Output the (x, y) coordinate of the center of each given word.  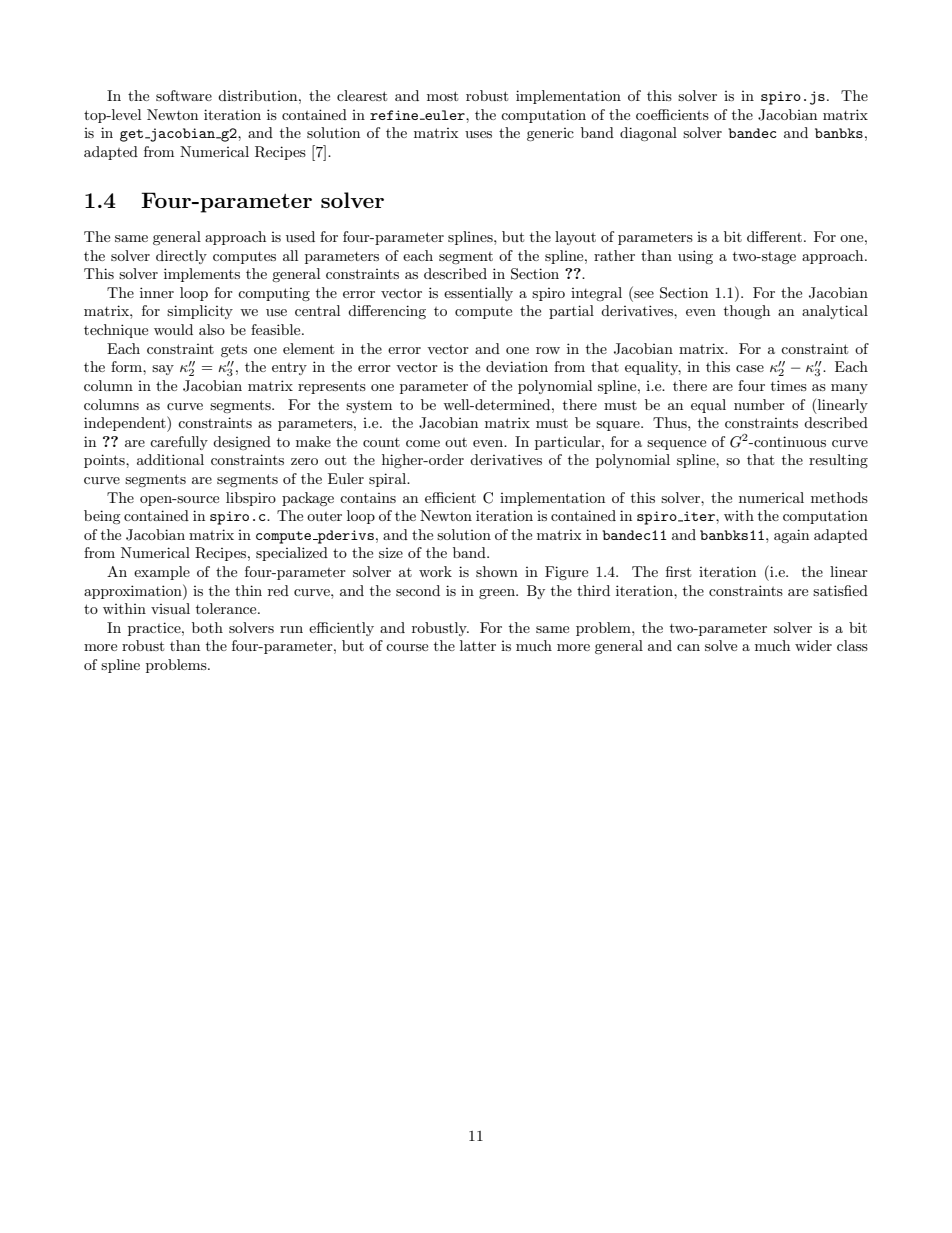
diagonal (648, 134)
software (184, 95)
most (442, 96)
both (207, 627)
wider (813, 645)
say (163, 370)
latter (478, 645)
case (750, 368)
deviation (517, 366)
